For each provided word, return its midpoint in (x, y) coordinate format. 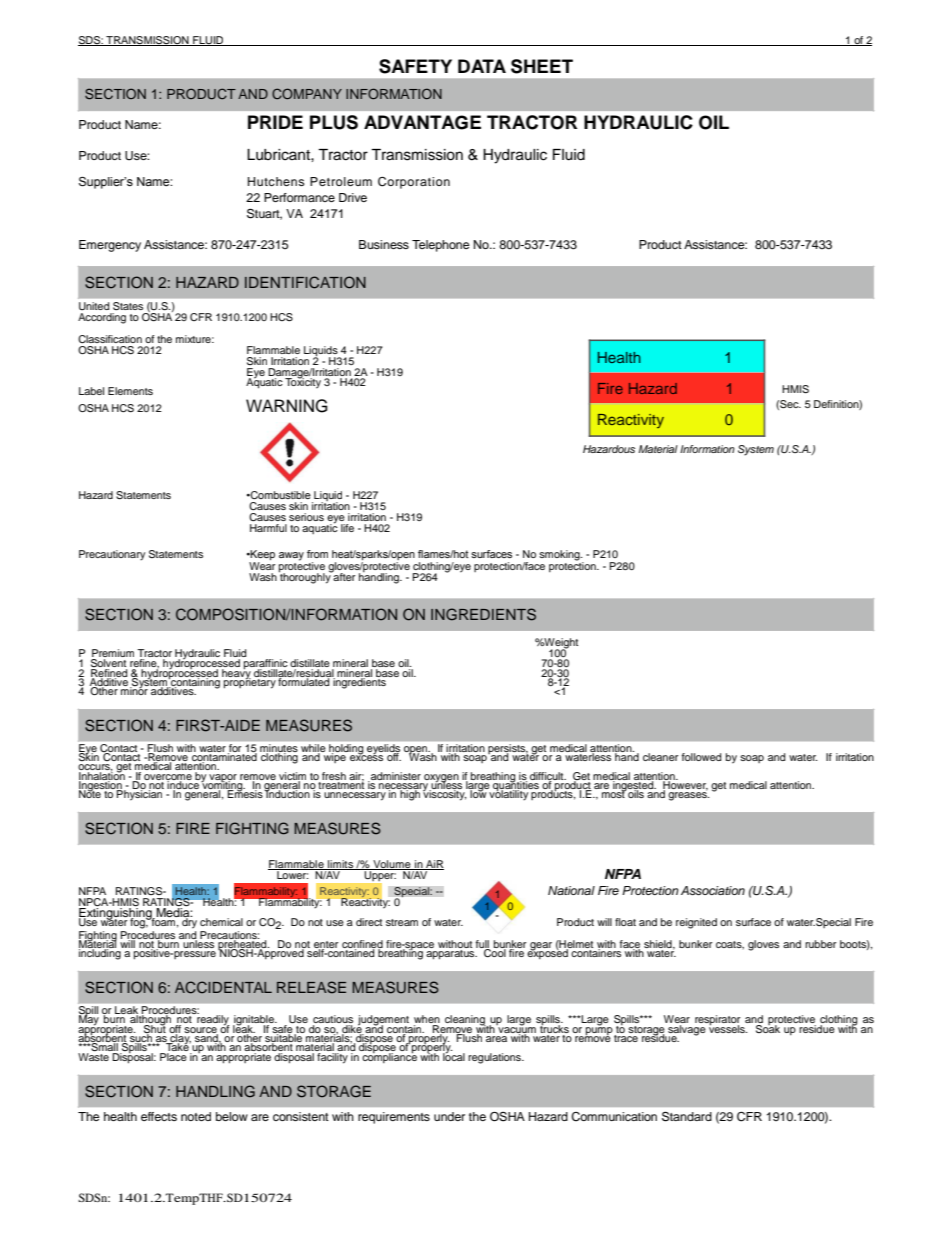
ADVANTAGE (422, 122)
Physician (140, 794)
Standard (687, 1116)
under (449, 1116)
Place (174, 1055)
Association (713, 890)
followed (702, 757)
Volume (392, 865)
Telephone (441, 246)
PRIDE (275, 122)
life (347, 528)
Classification (110, 339)
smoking (560, 555)
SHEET (542, 66)
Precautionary (112, 555)
